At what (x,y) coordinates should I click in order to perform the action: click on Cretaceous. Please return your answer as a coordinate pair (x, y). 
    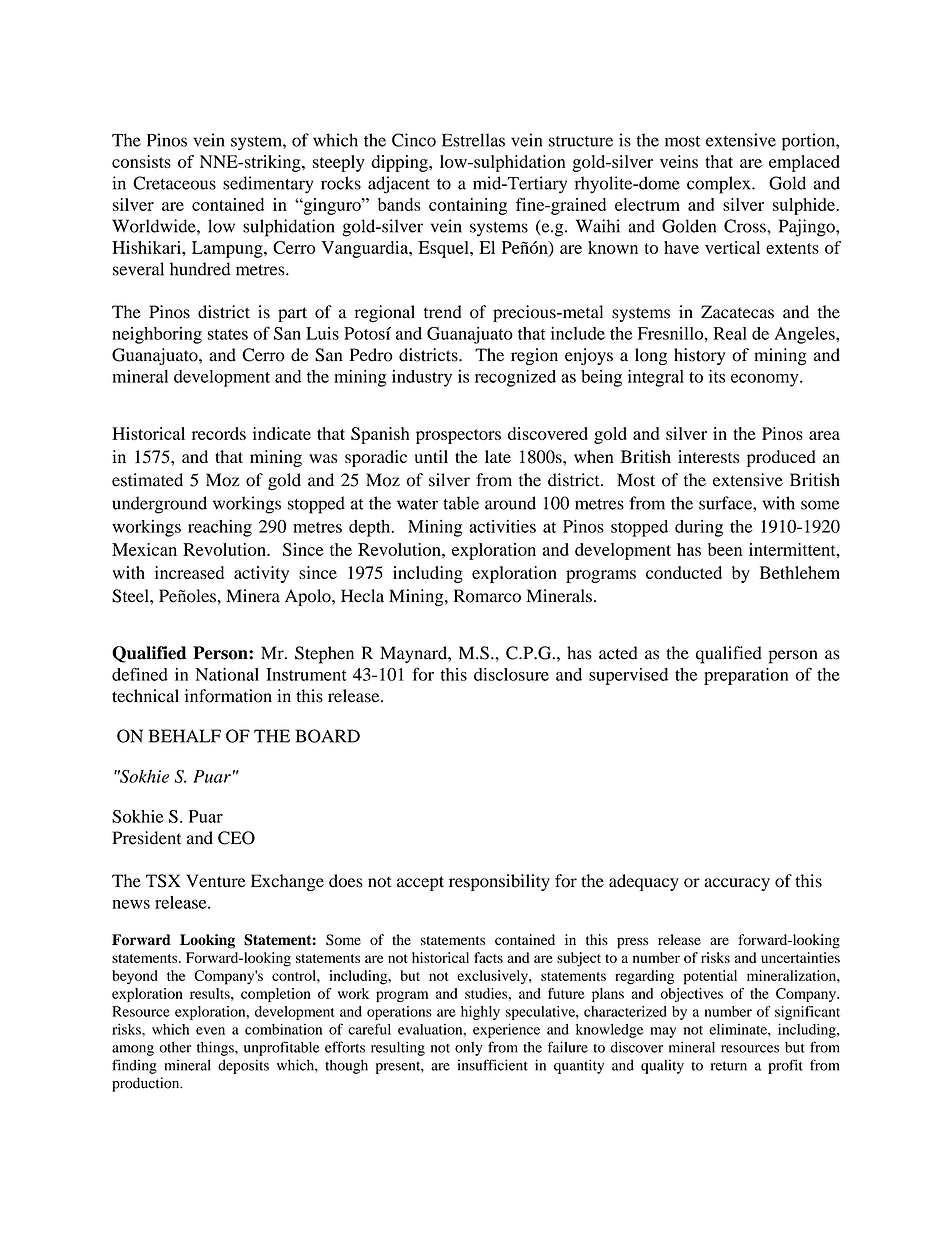
    Looking at the image, I should click on (174, 183).
